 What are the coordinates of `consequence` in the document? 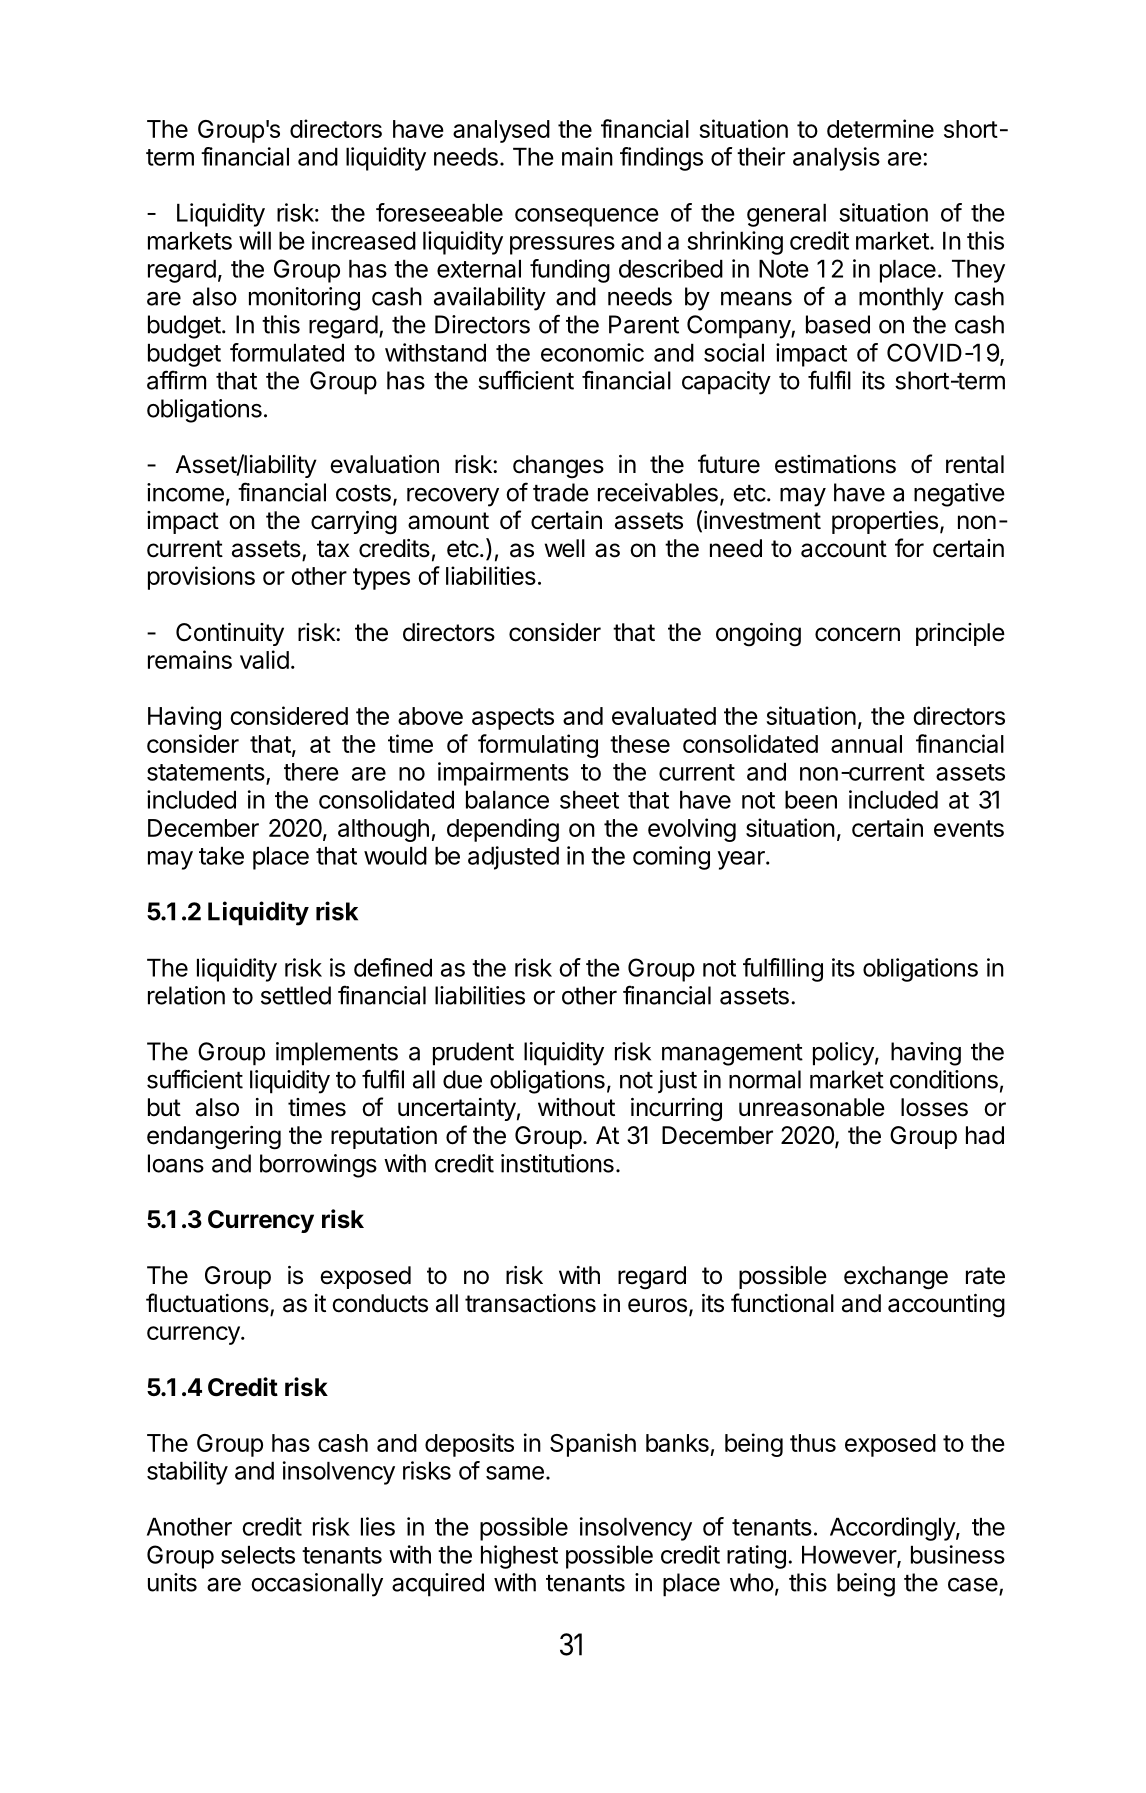 It's located at (587, 217).
